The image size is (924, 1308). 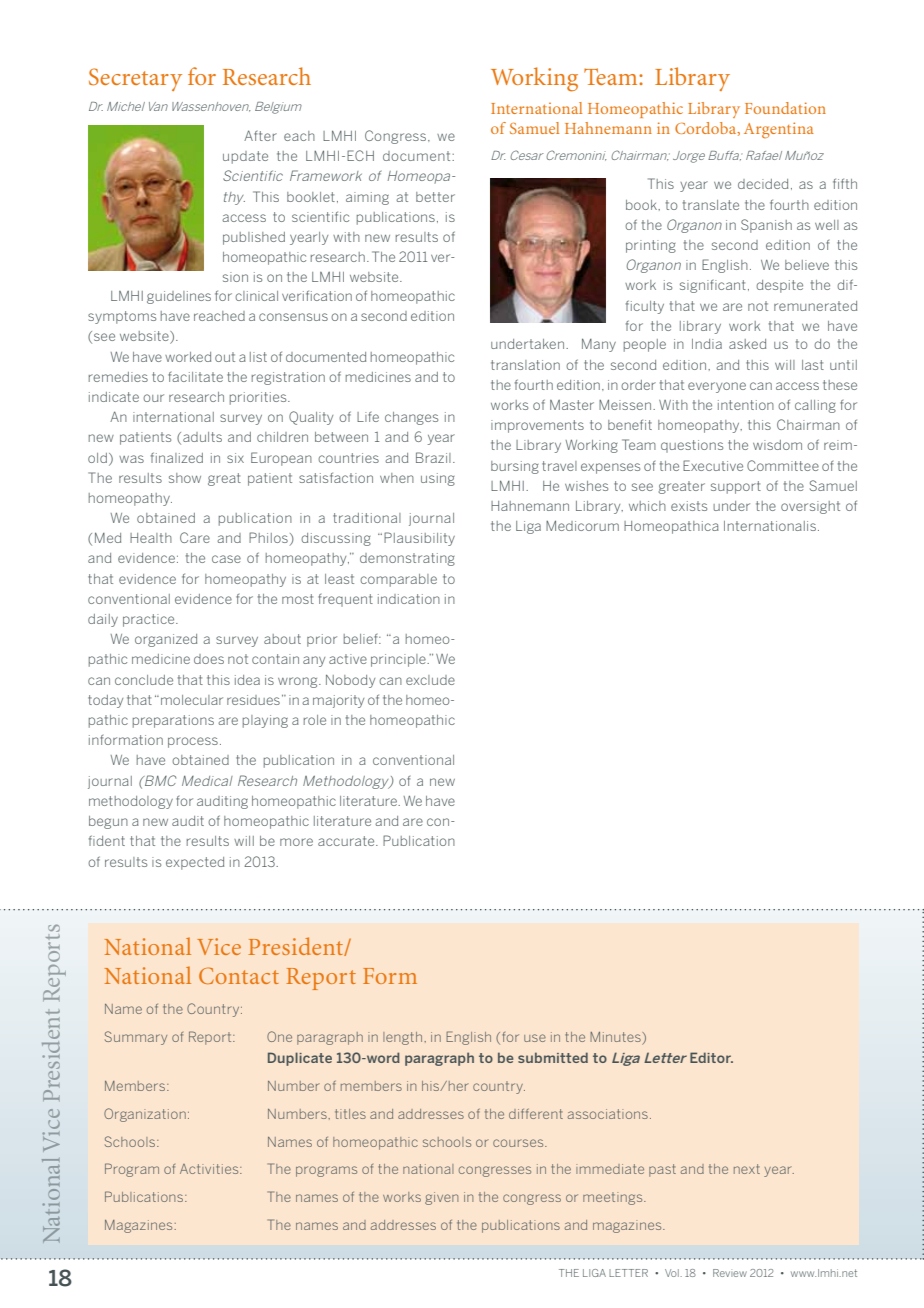 What do you see at coordinates (192, 700) in the document?
I see `molecular` at bounding box center [192, 700].
